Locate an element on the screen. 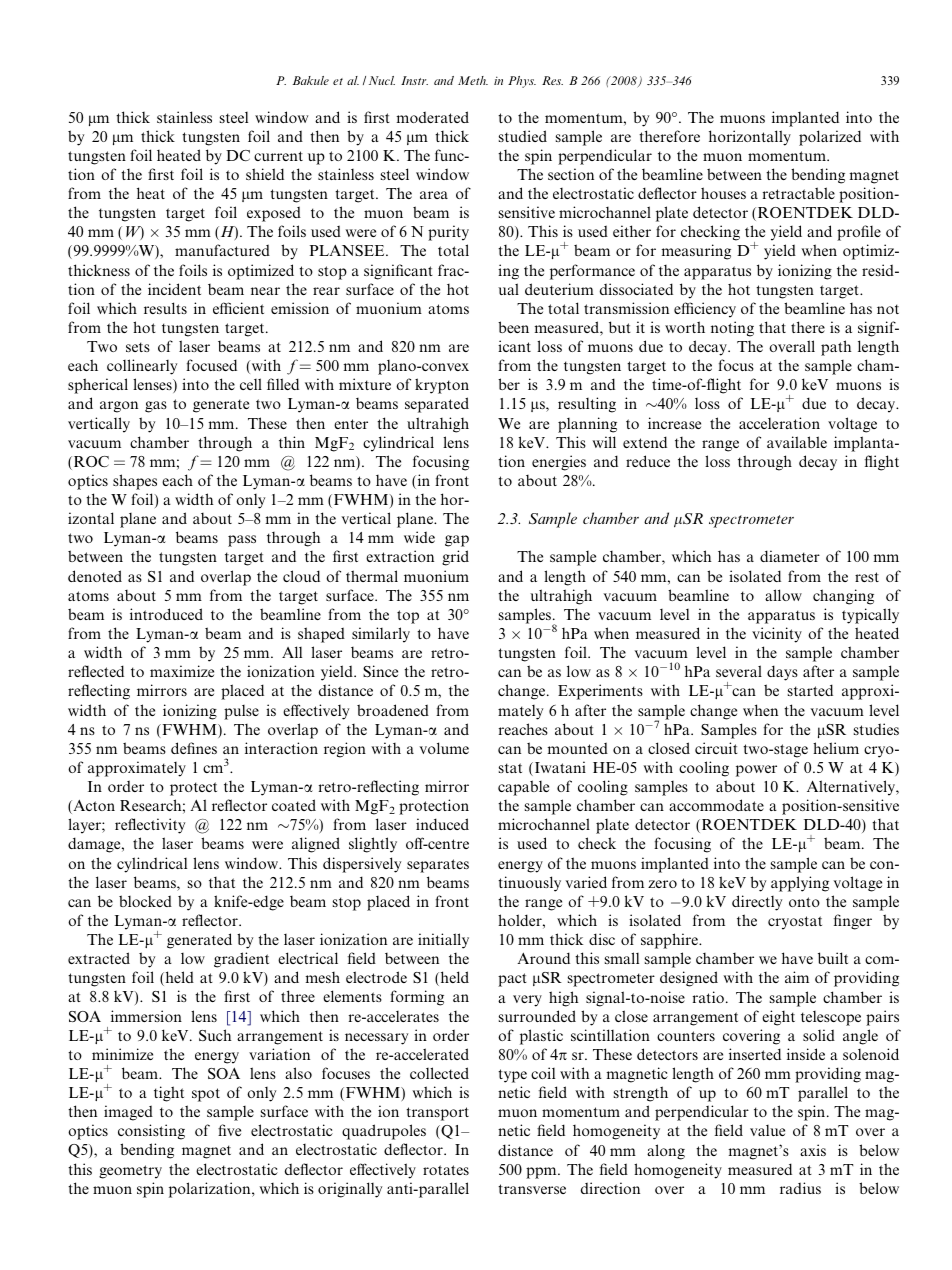  vicinity is located at coordinates (777, 635).
